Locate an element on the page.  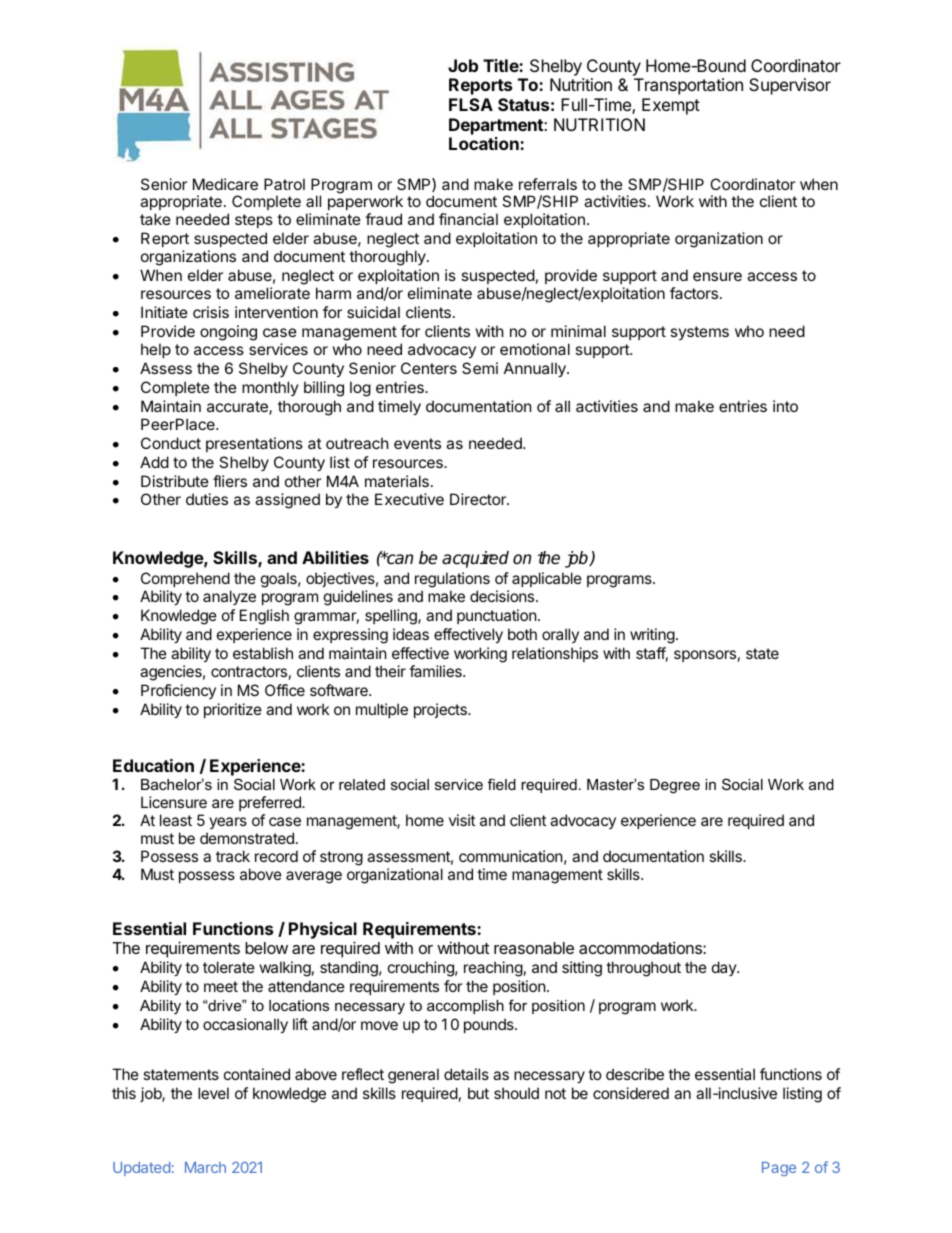
Page is located at coordinates (779, 1169).
